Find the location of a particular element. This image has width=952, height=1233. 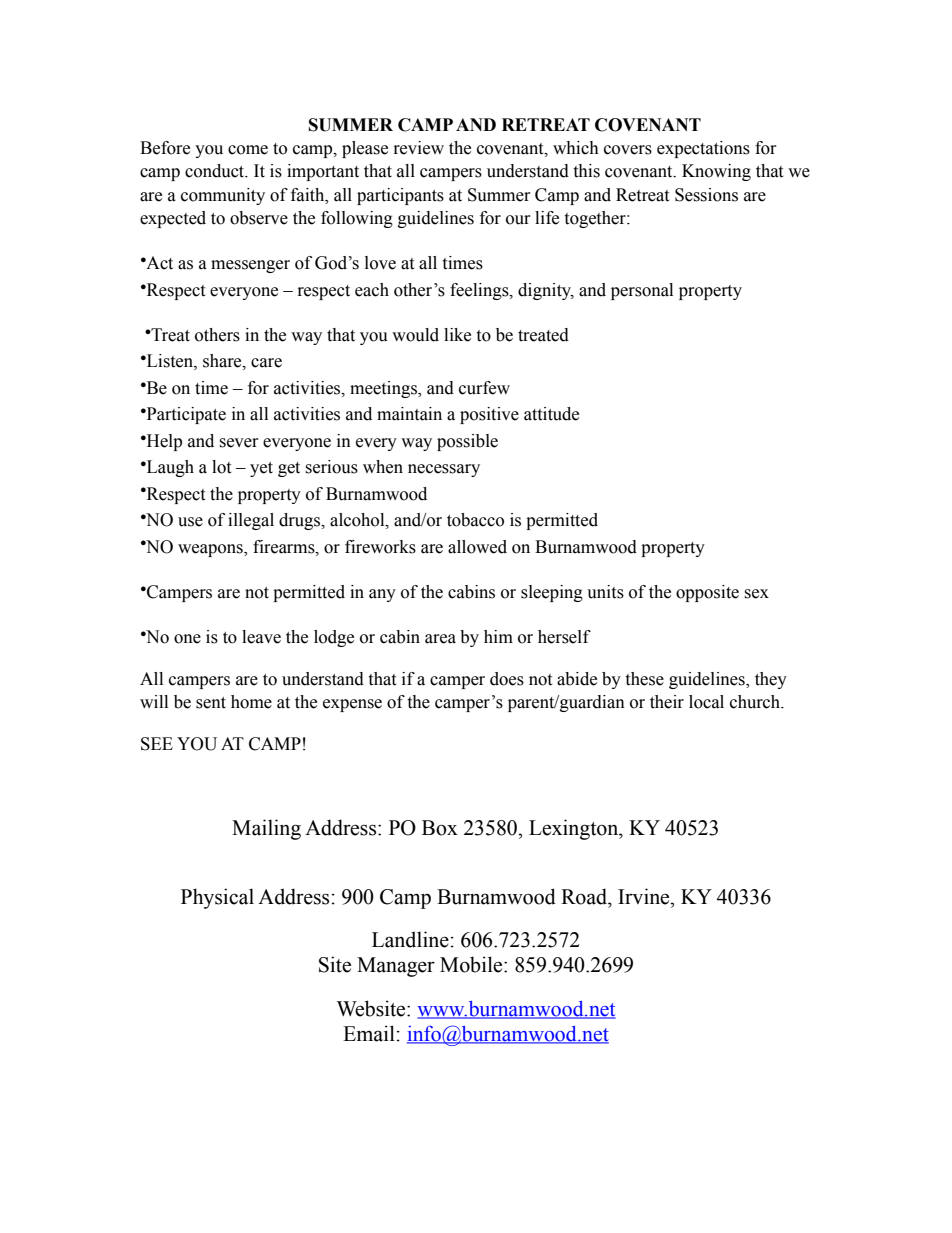

sever is located at coordinates (239, 443).
